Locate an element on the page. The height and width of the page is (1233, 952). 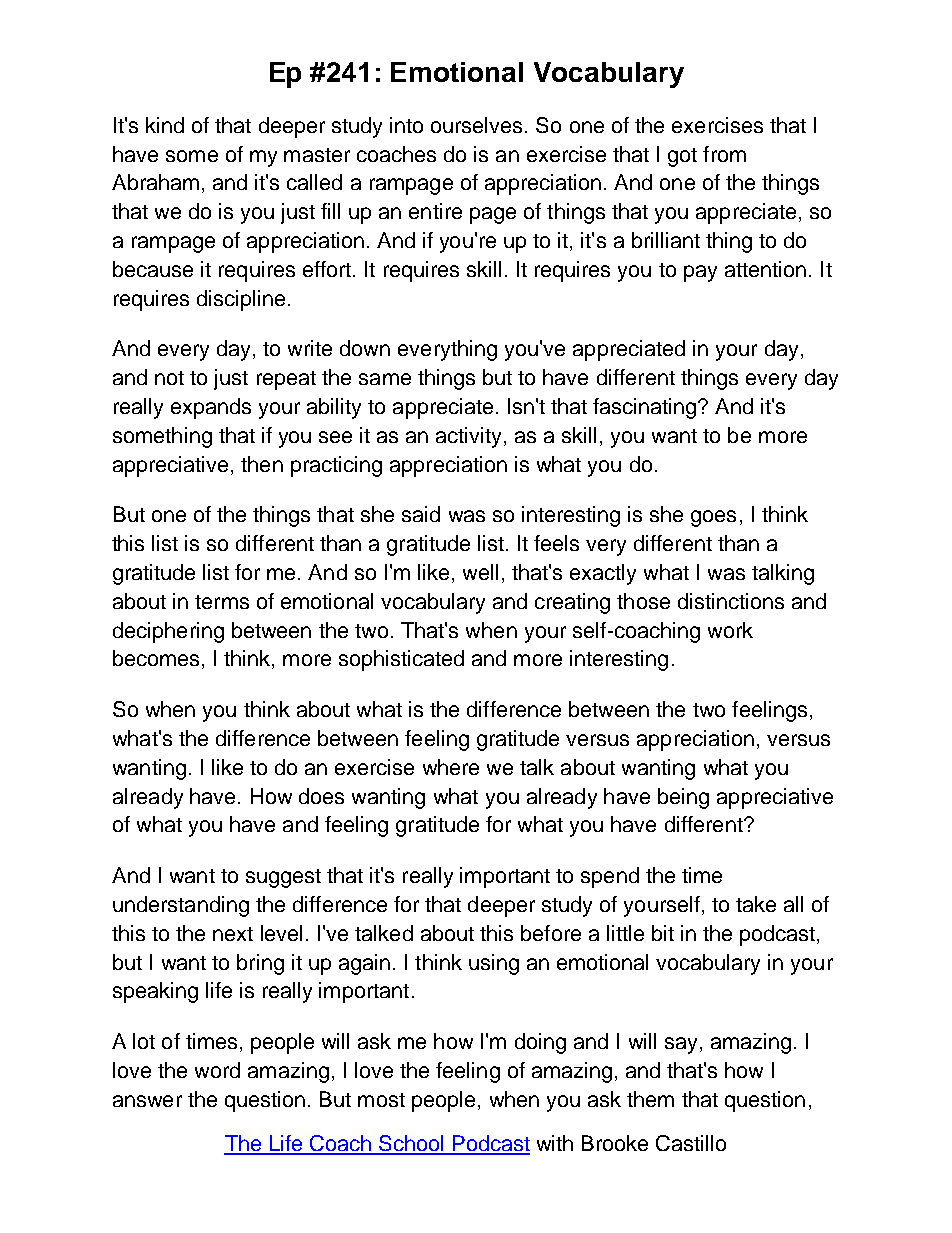
activity is located at coordinates (470, 437).
